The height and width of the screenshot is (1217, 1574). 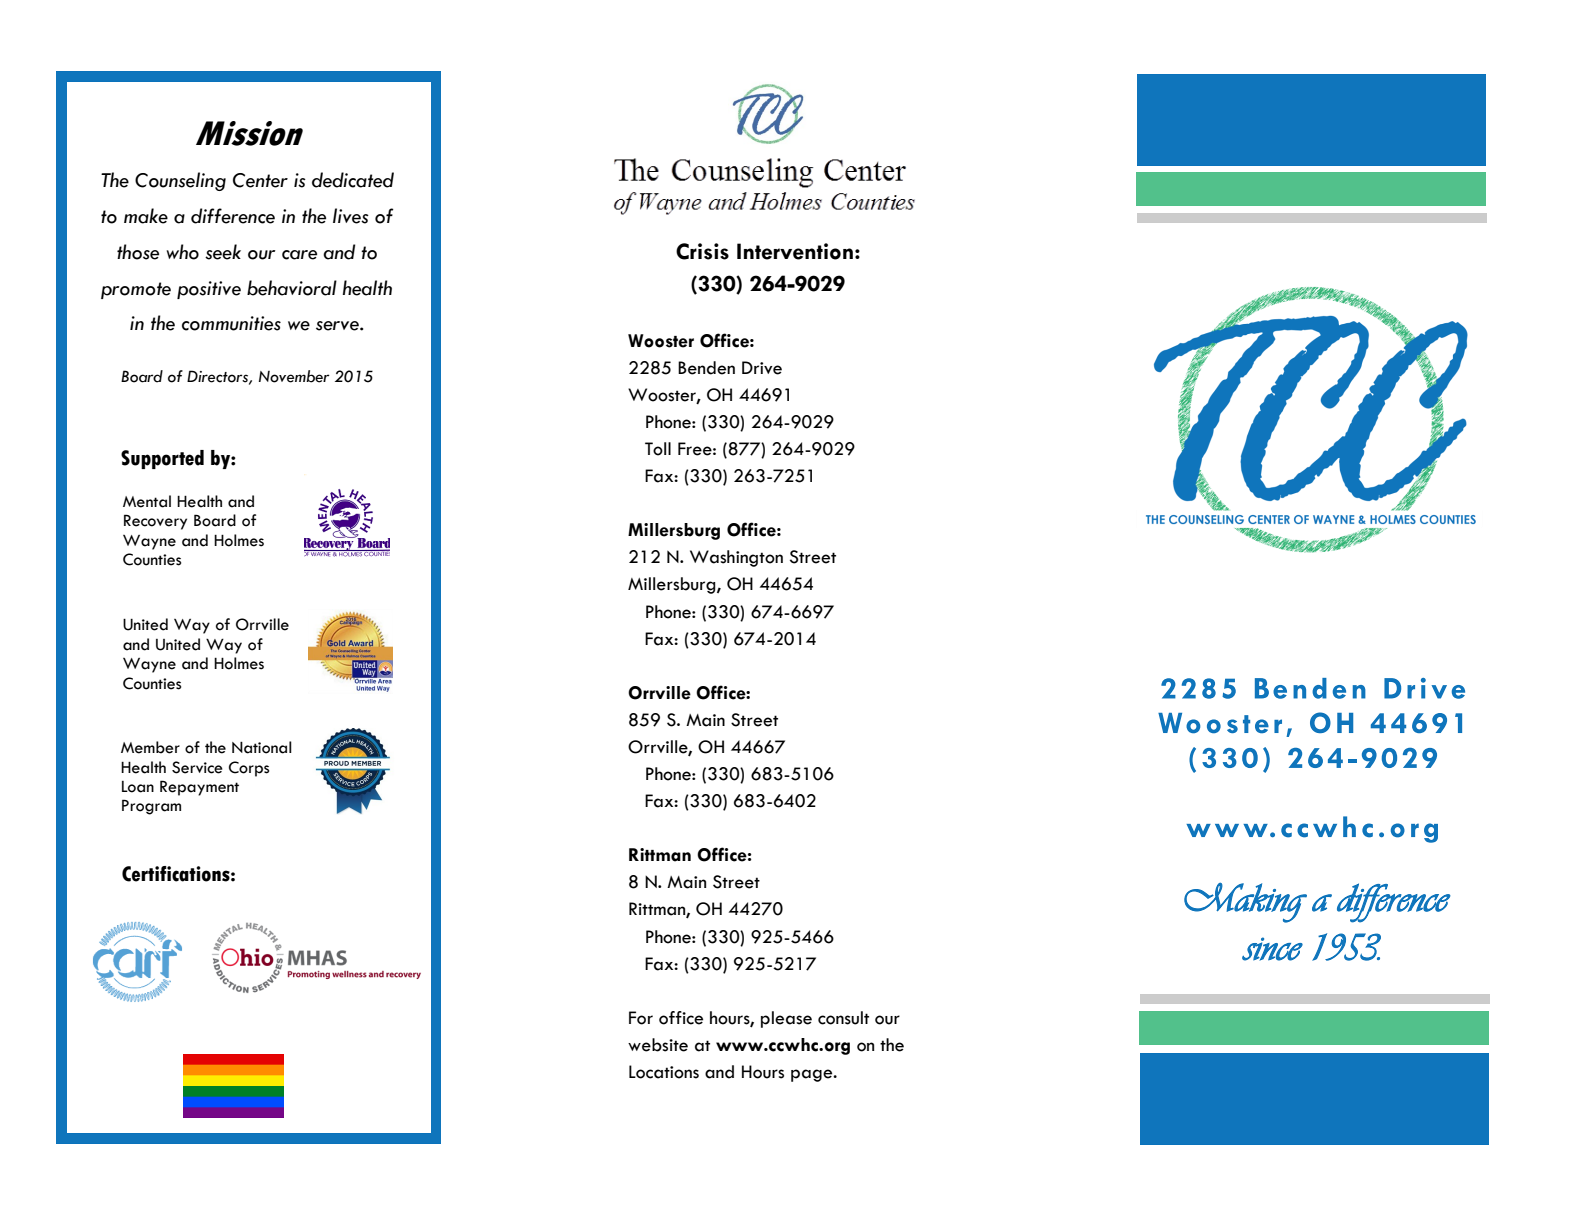 I want to click on Washington, so click(x=736, y=558).
